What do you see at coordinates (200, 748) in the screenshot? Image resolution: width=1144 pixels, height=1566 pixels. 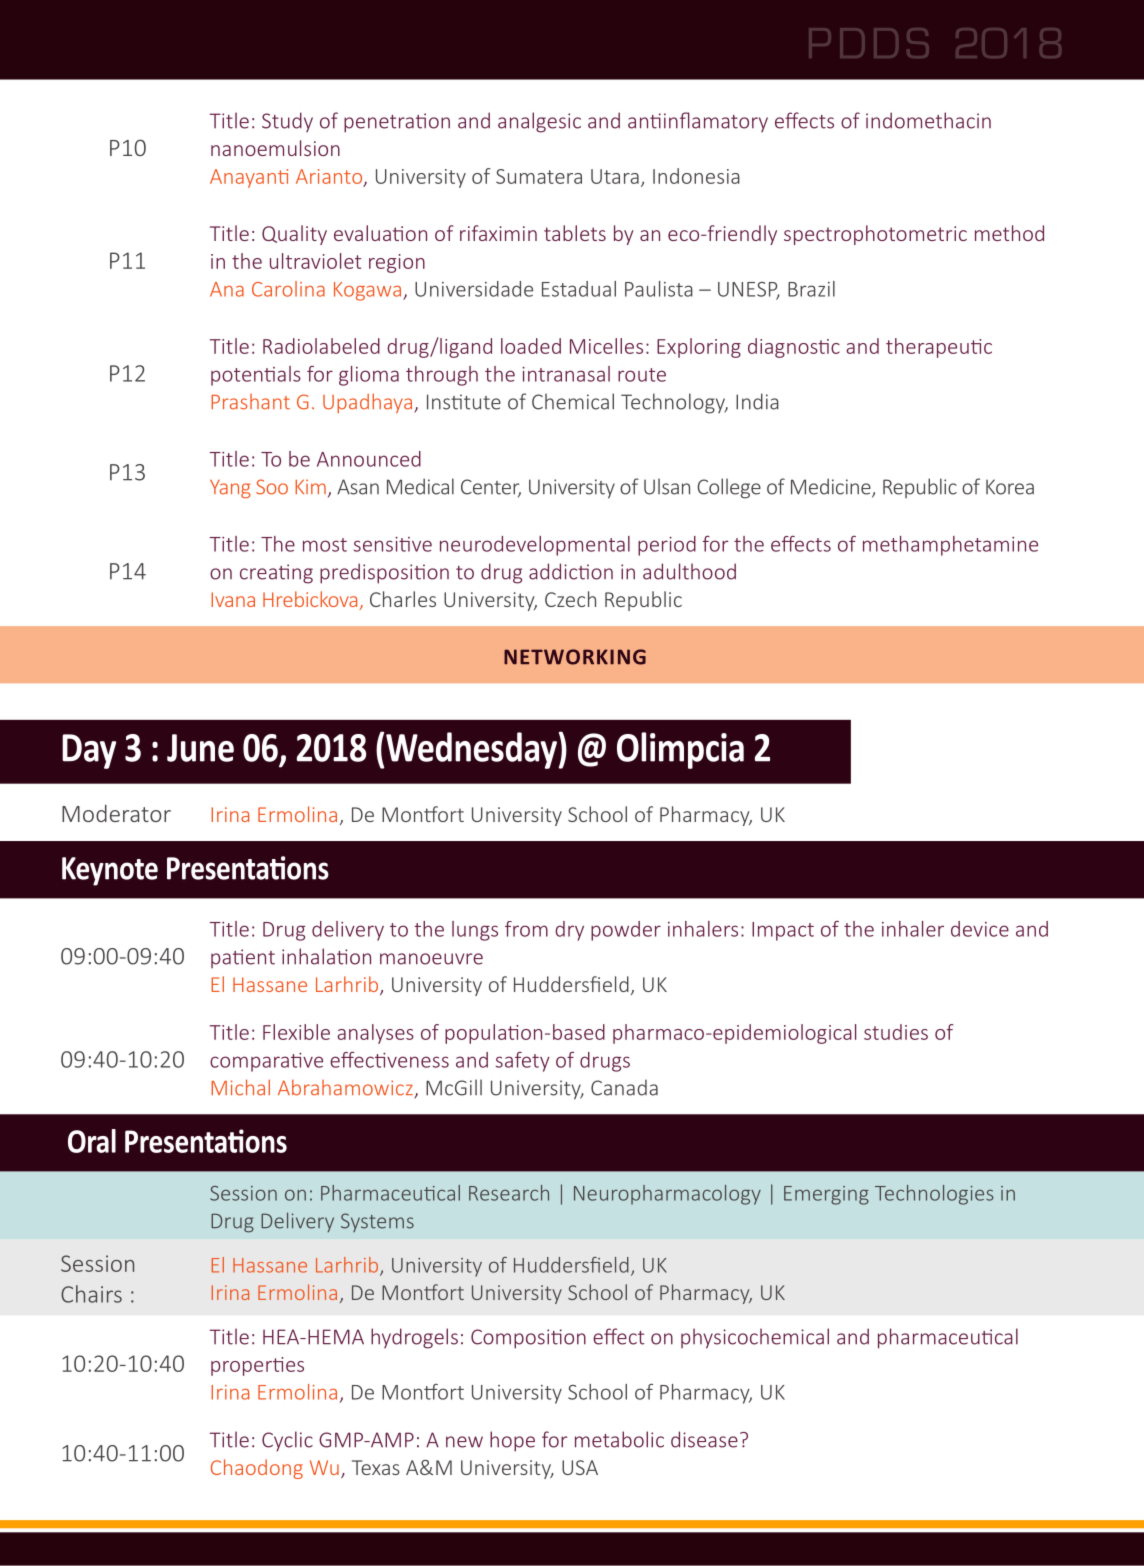 I see `June` at bounding box center [200, 748].
